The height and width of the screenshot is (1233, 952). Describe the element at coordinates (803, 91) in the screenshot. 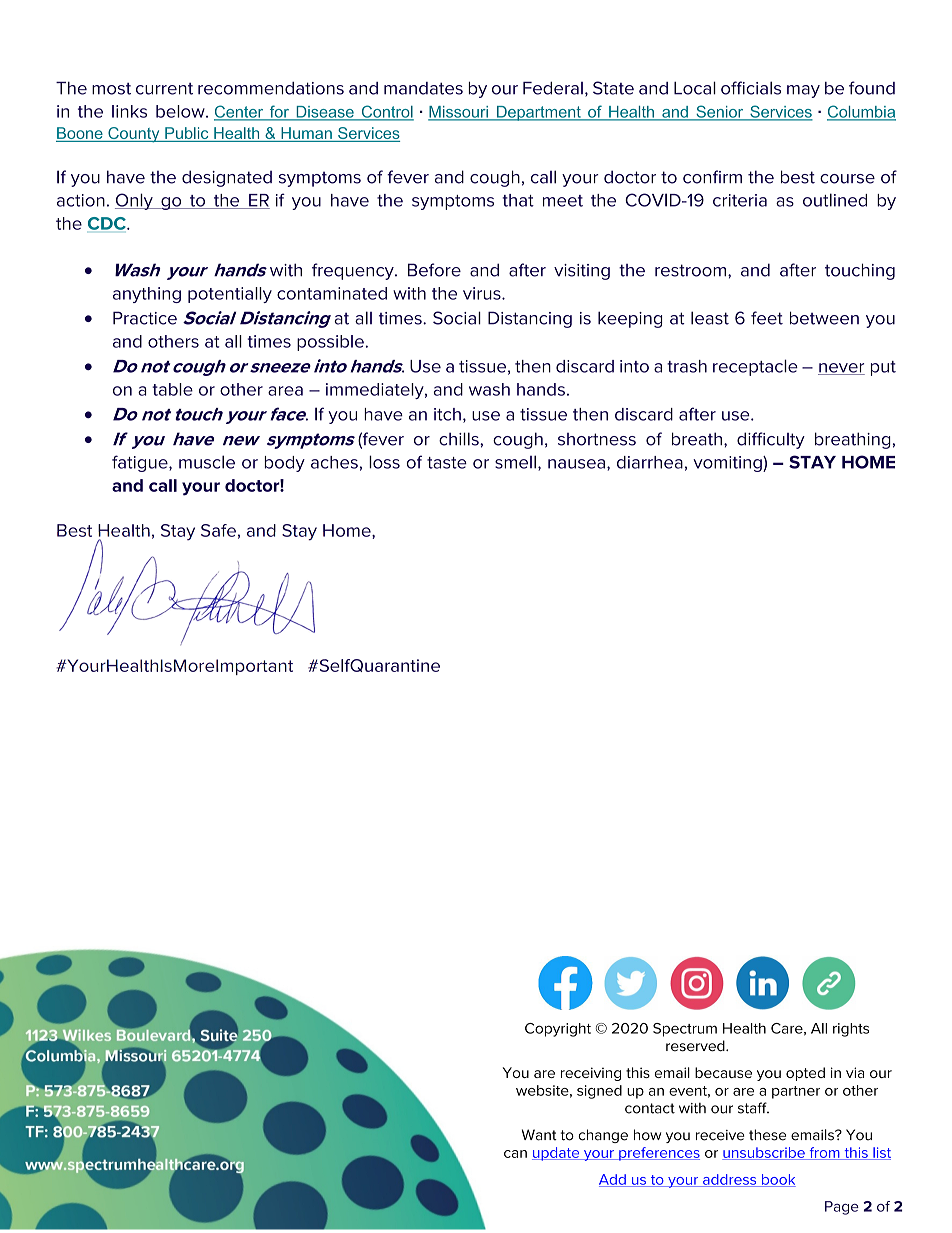

I see `may` at that location.
